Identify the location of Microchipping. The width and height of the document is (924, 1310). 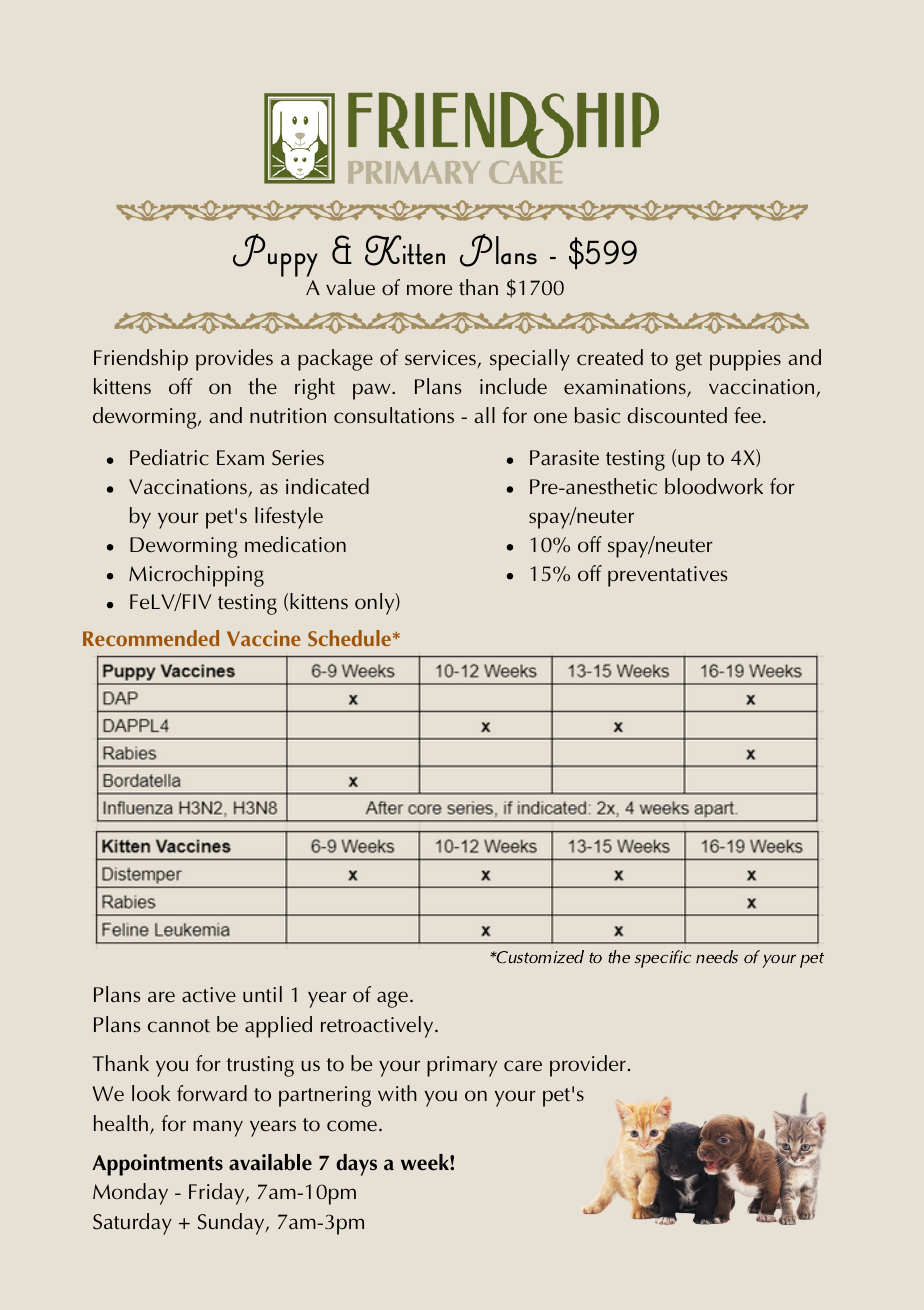
(196, 576).
